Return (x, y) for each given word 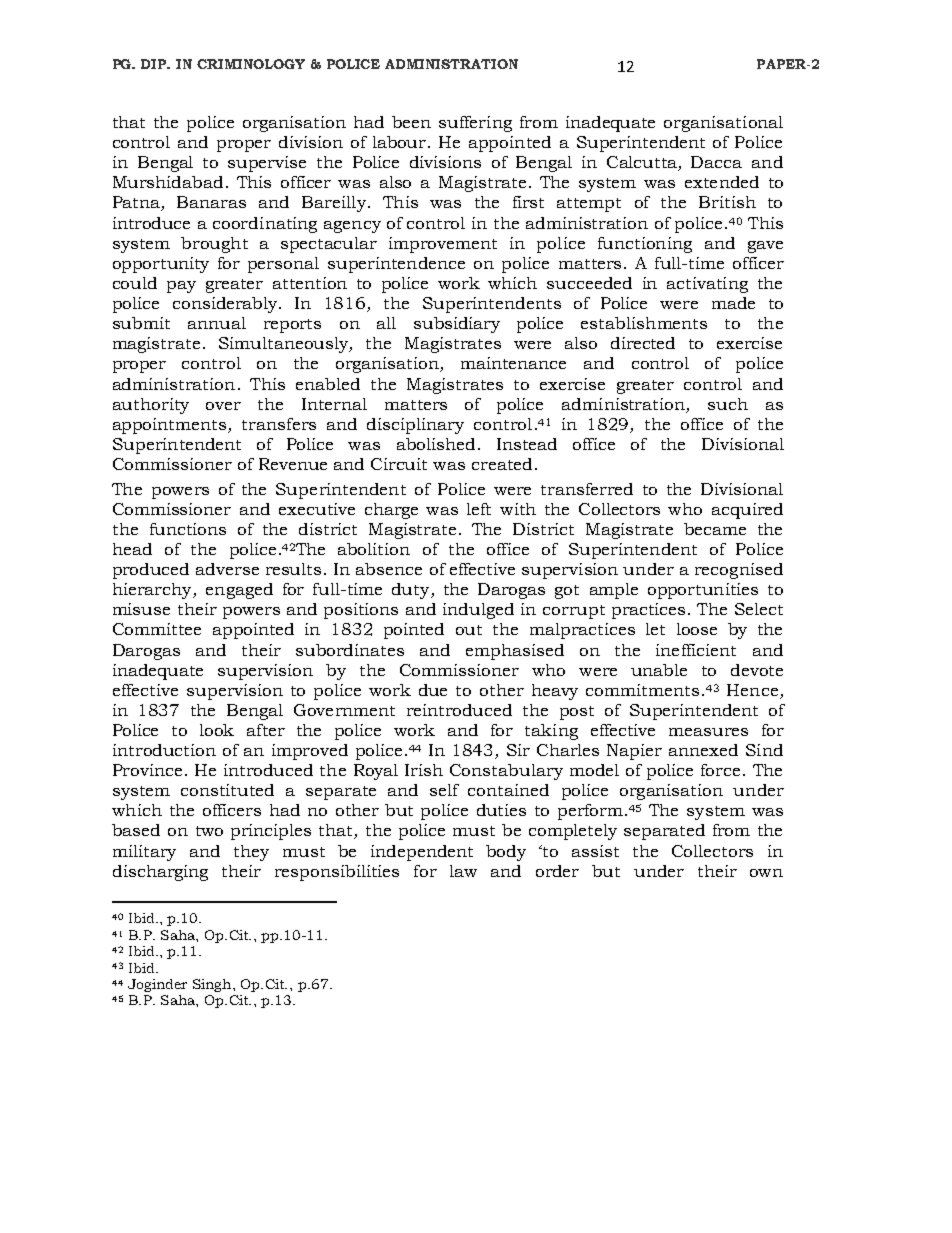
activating (707, 285)
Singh (213, 985)
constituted (227, 790)
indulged (478, 611)
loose (697, 629)
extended (722, 182)
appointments (171, 426)
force (720, 770)
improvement (443, 245)
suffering (475, 124)
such (728, 404)
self (444, 790)
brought (214, 245)
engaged (239, 591)
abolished (436, 444)
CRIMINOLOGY (251, 64)
